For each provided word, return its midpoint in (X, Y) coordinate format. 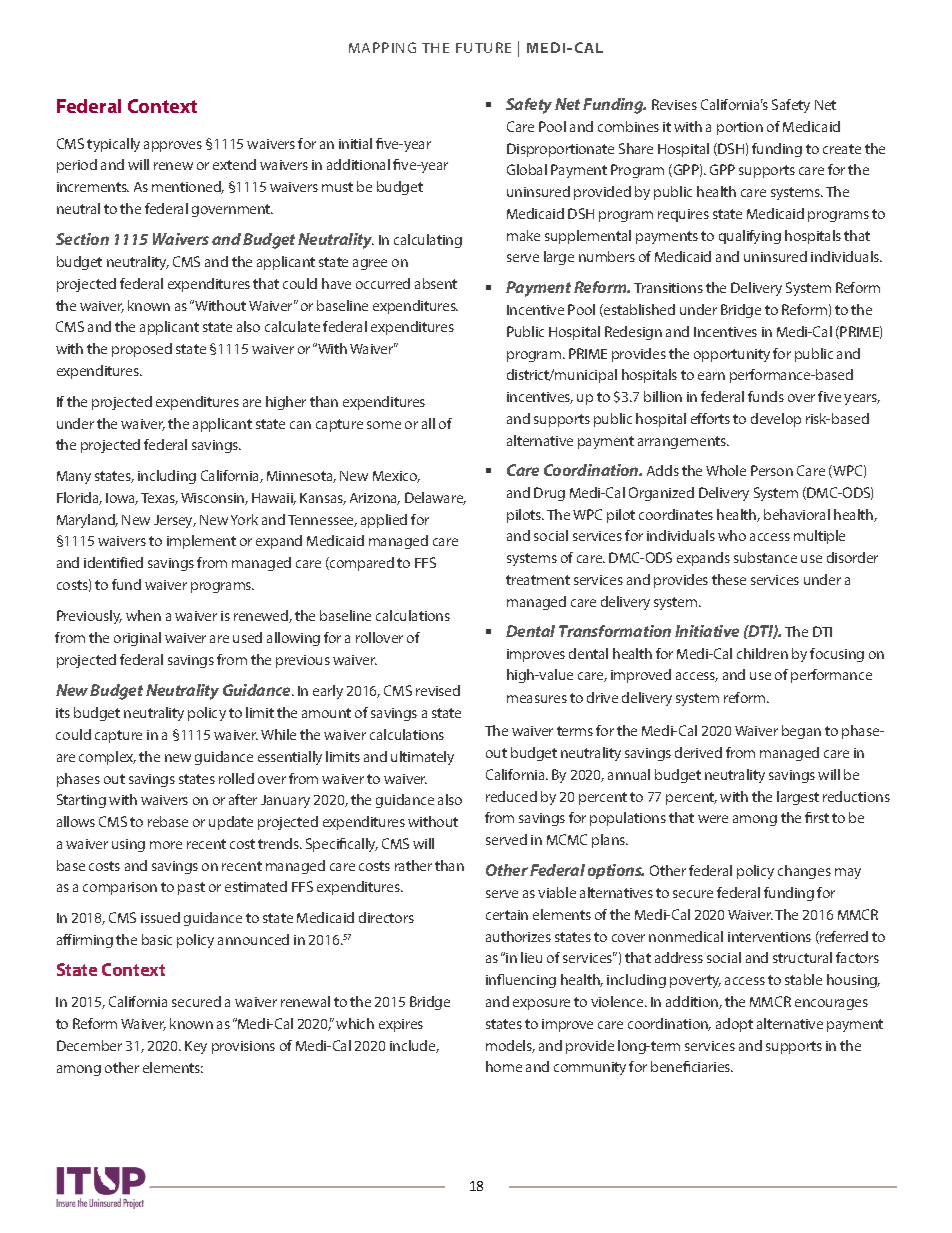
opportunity (732, 355)
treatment (538, 580)
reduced (511, 796)
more (166, 845)
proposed (142, 350)
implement (201, 542)
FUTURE (483, 47)
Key (196, 1047)
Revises (674, 104)
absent (436, 283)
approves (173, 146)
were (713, 819)
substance (765, 557)
